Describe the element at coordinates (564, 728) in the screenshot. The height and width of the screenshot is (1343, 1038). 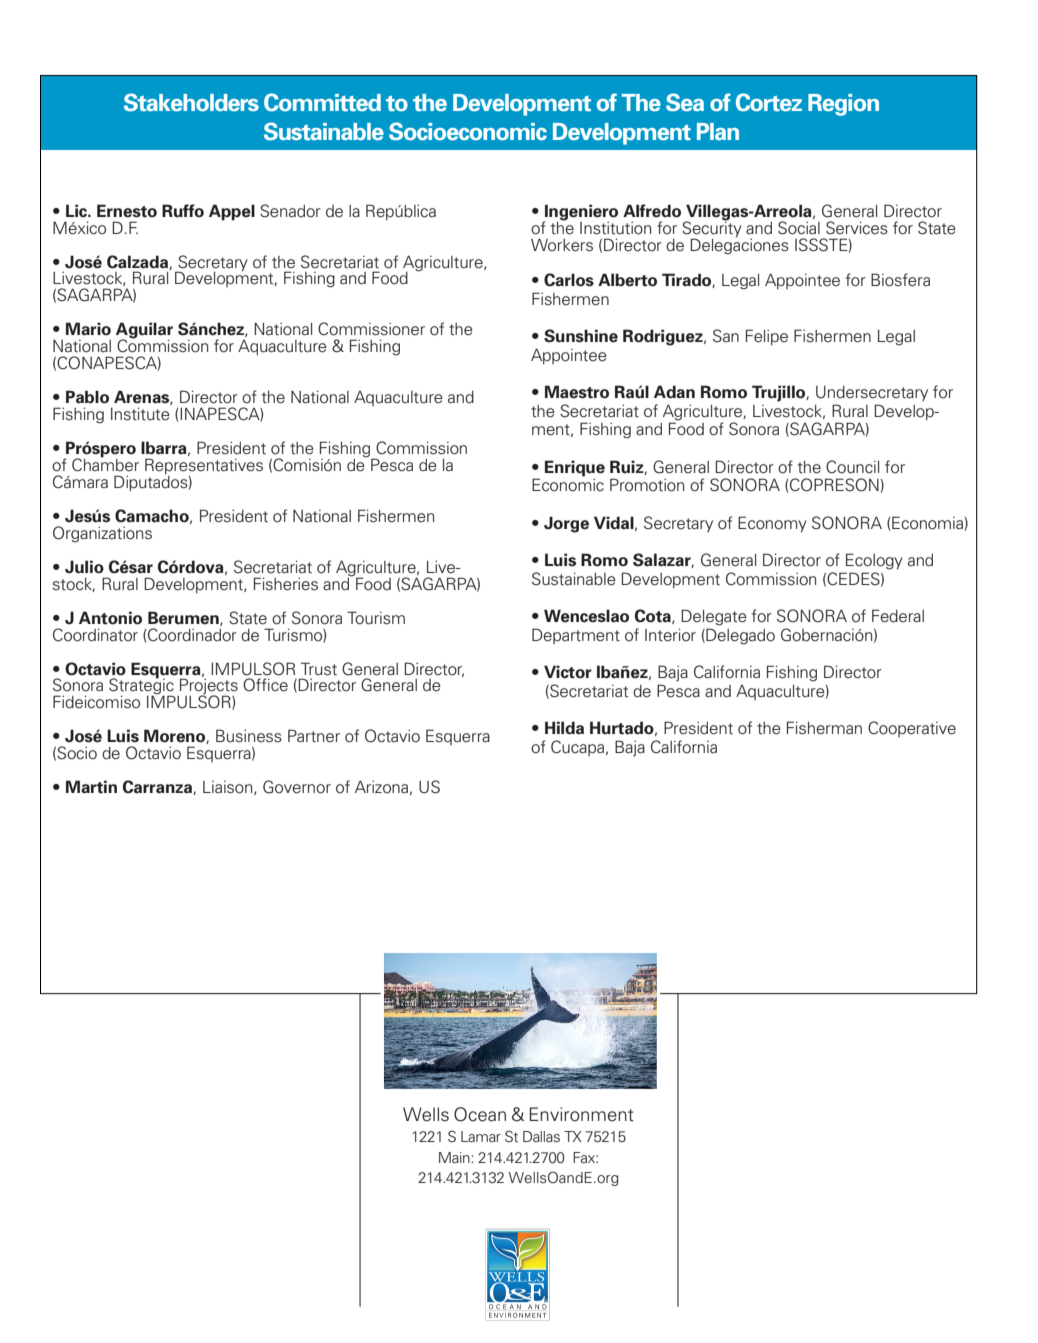
I see `Hilda` at that location.
